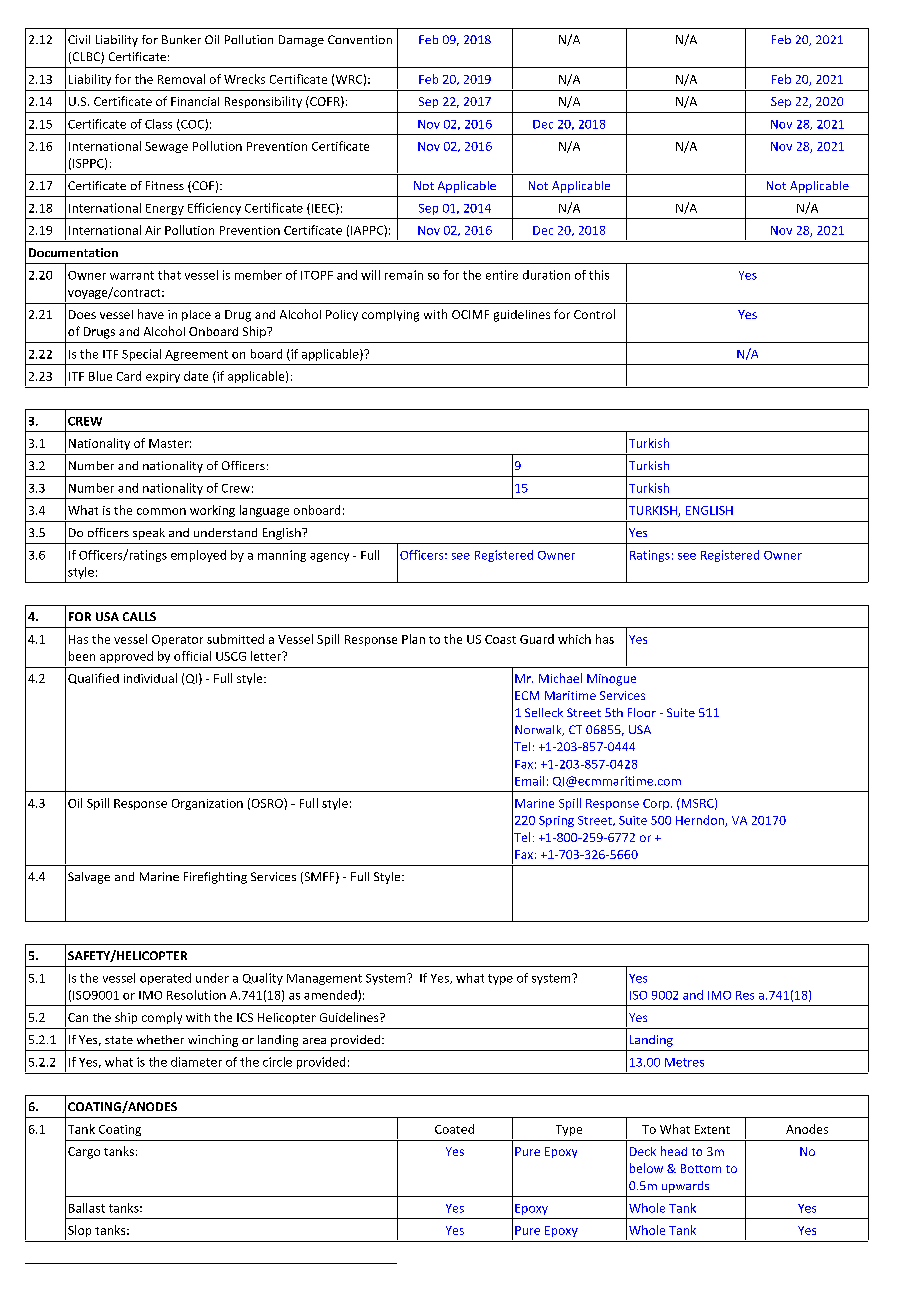 The width and height of the image is (924, 1308). What do you see at coordinates (181, 79) in the image?
I see `Removal` at bounding box center [181, 79].
